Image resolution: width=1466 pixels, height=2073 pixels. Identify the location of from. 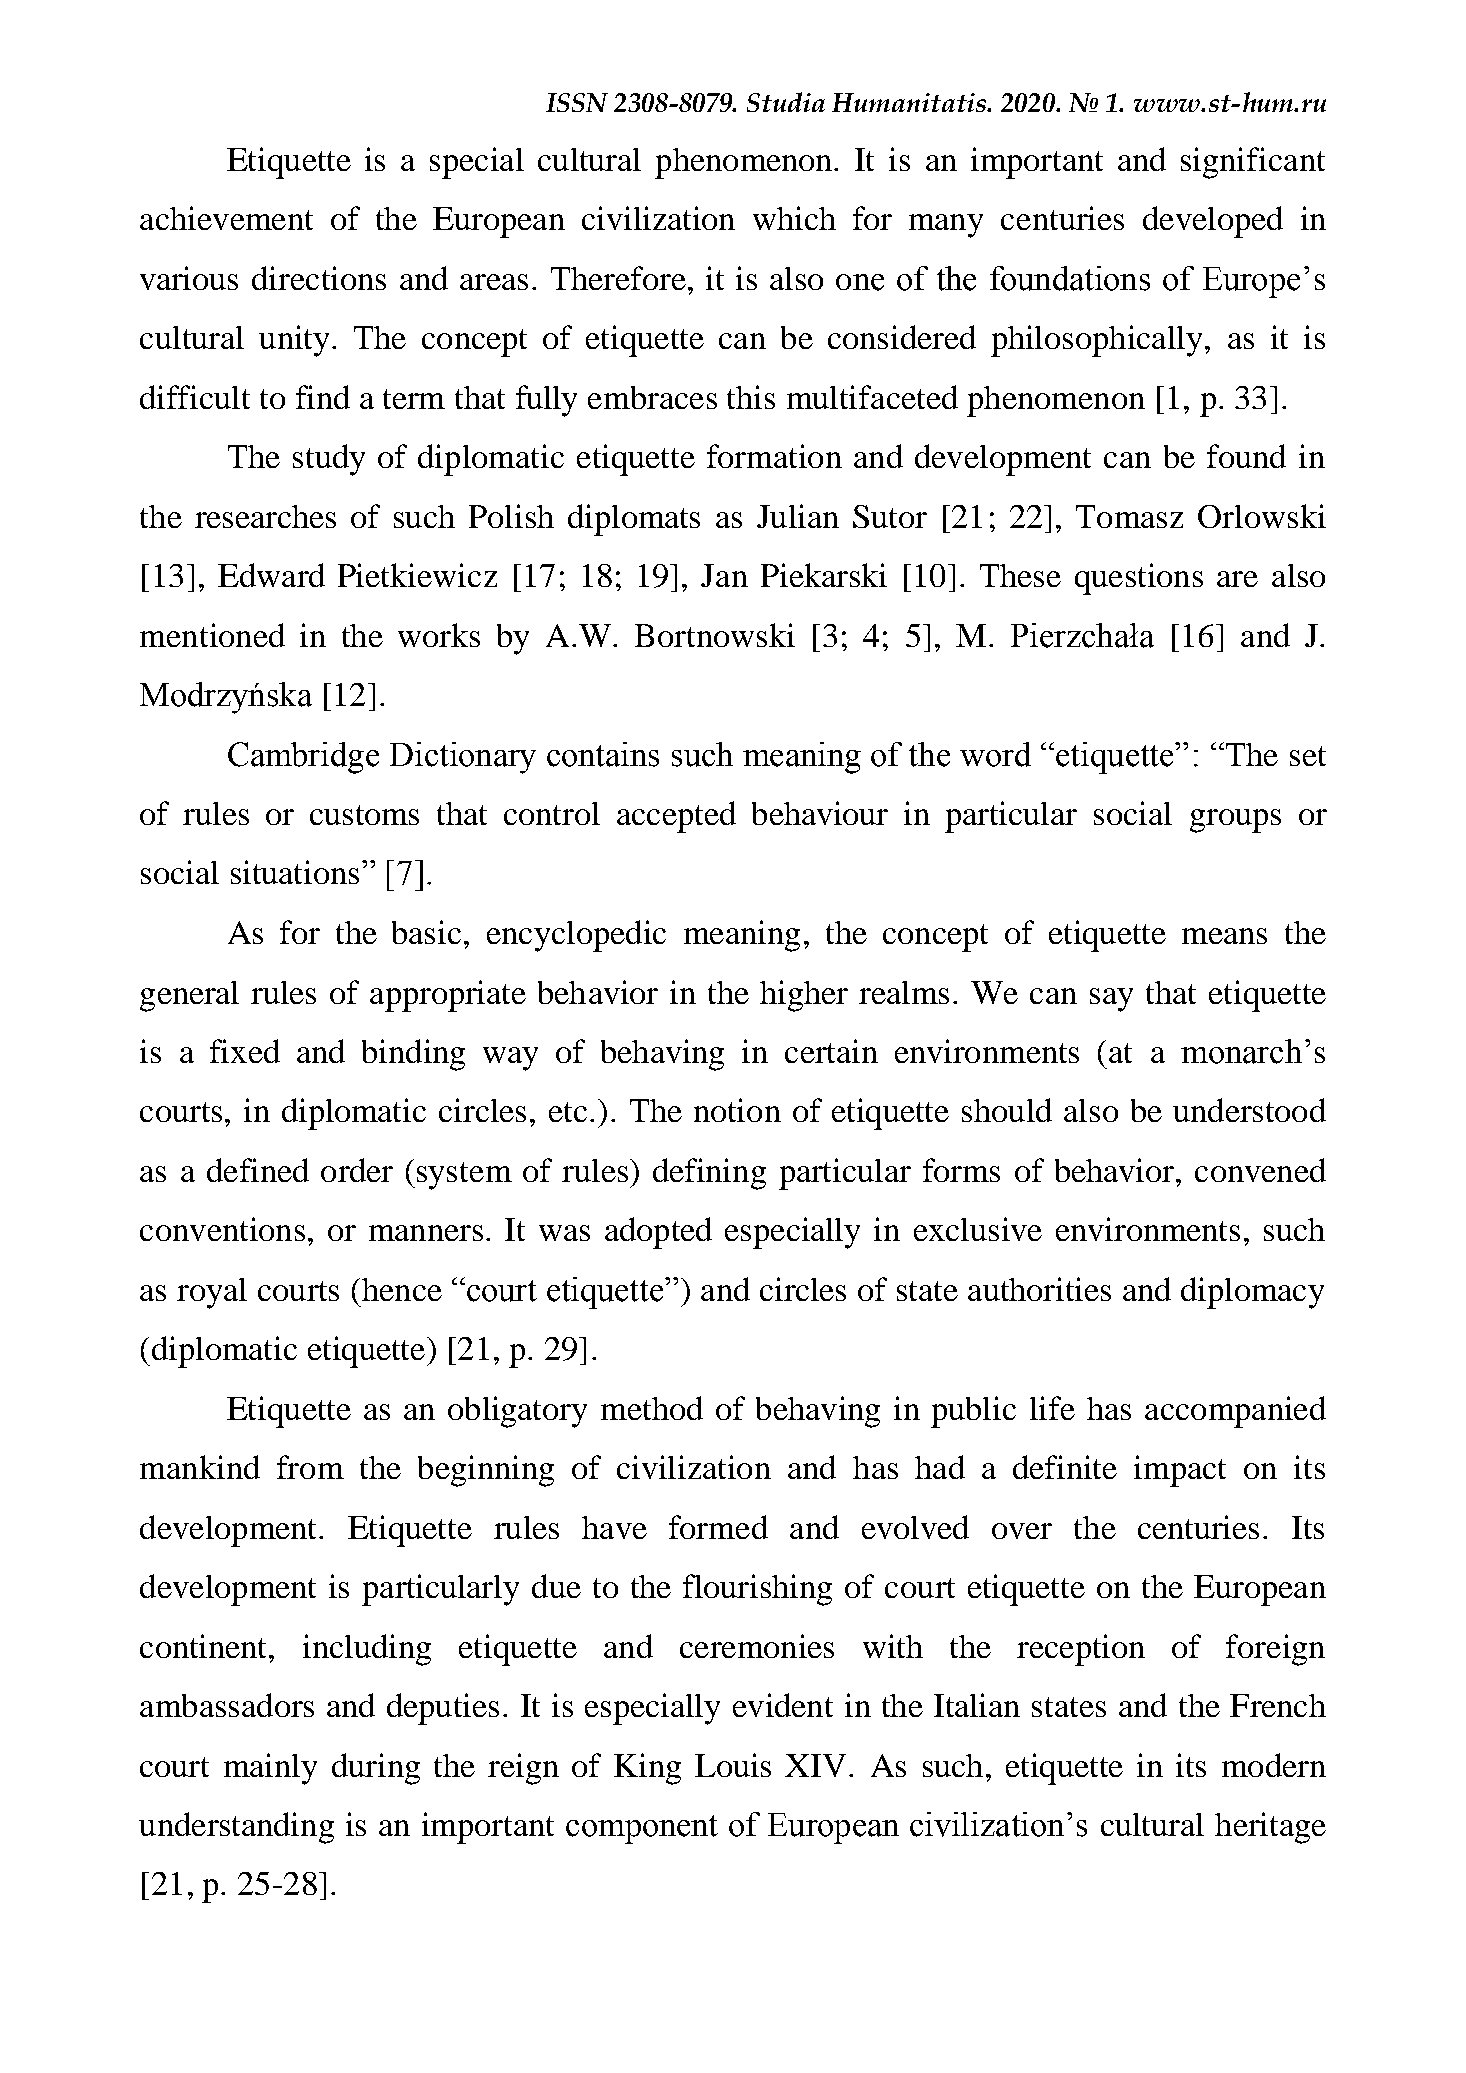
(310, 1467).
